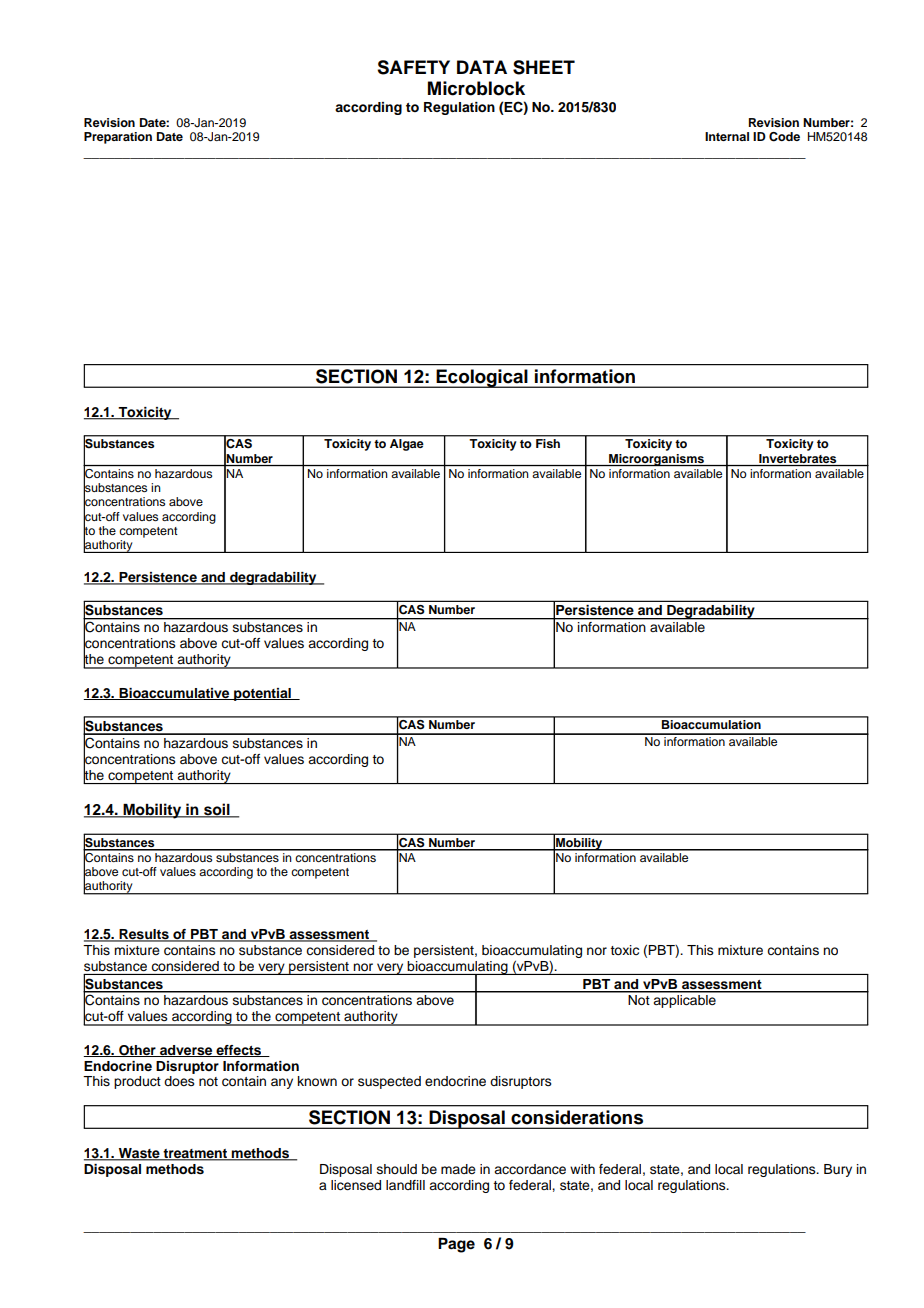 The image size is (924, 1308). Describe the element at coordinates (482, 67) in the document. I see `DATA` at that location.
